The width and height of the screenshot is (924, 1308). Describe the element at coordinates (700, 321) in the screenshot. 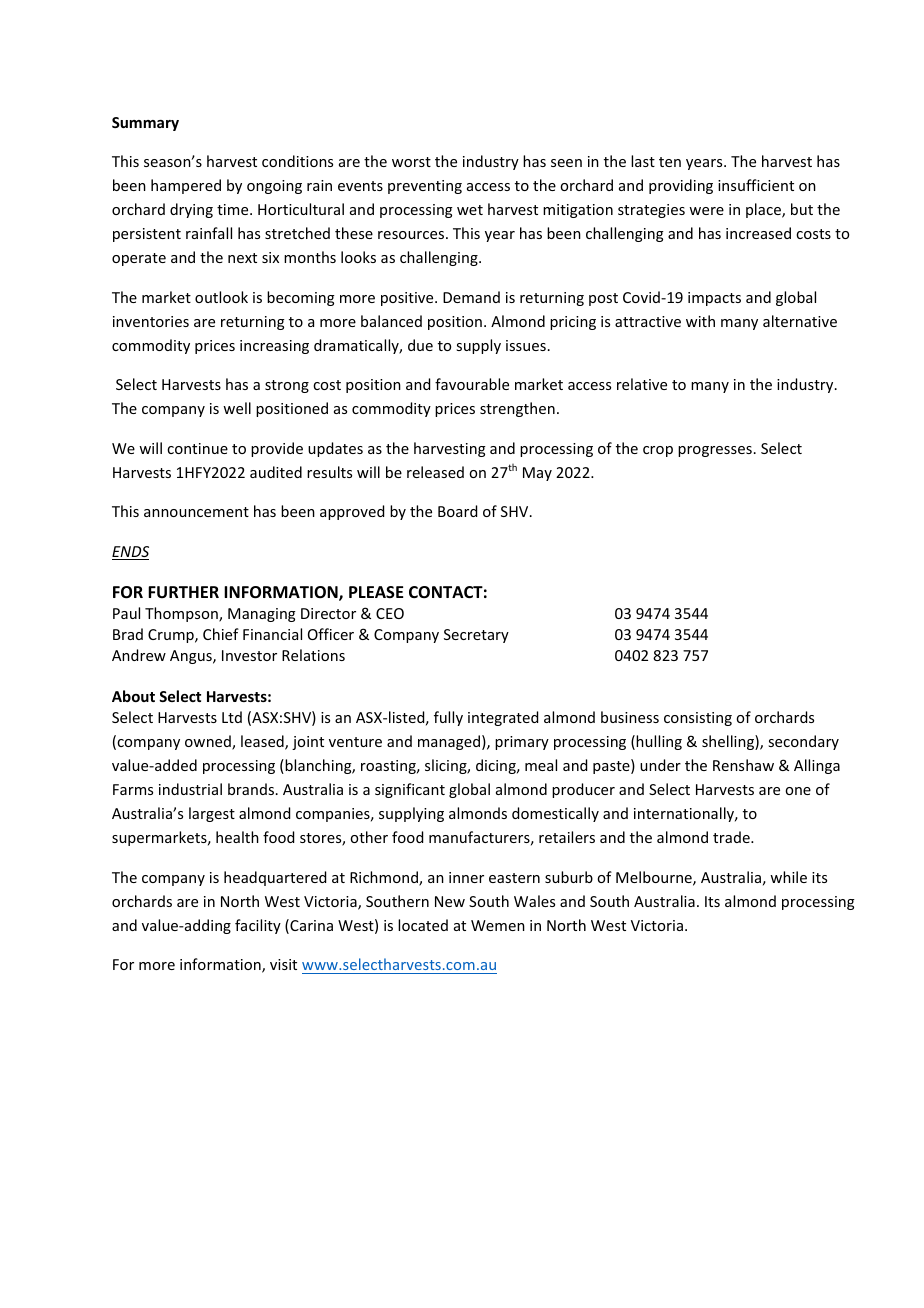

I see `with` at that location.
